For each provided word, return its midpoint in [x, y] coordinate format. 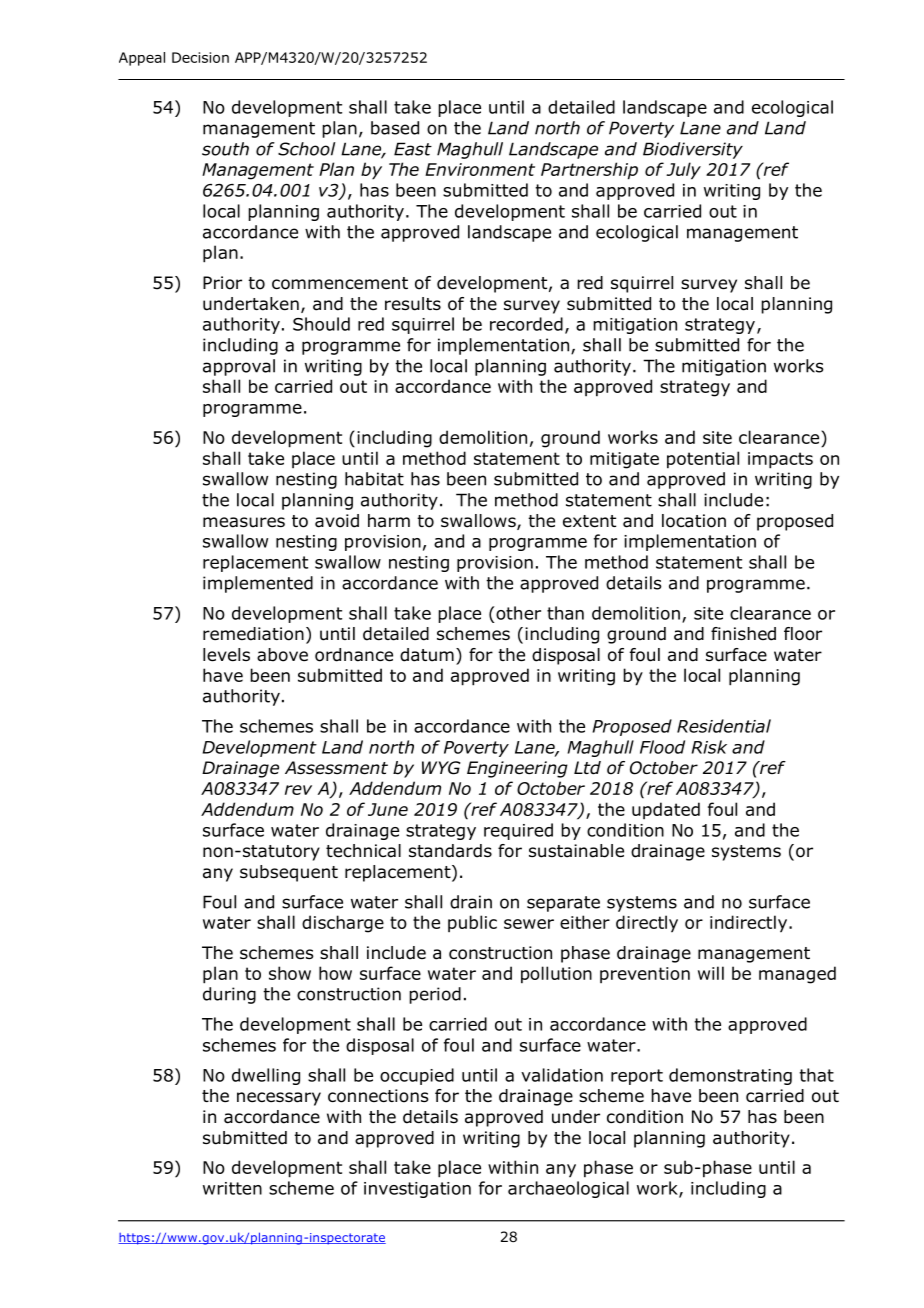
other [517, 613]
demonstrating [730, 1076]
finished [743, 634]
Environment [480, 169]
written [232, 1188]
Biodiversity [693, 150]
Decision [200, 57]
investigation [417, 1190]
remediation [253, 634]
